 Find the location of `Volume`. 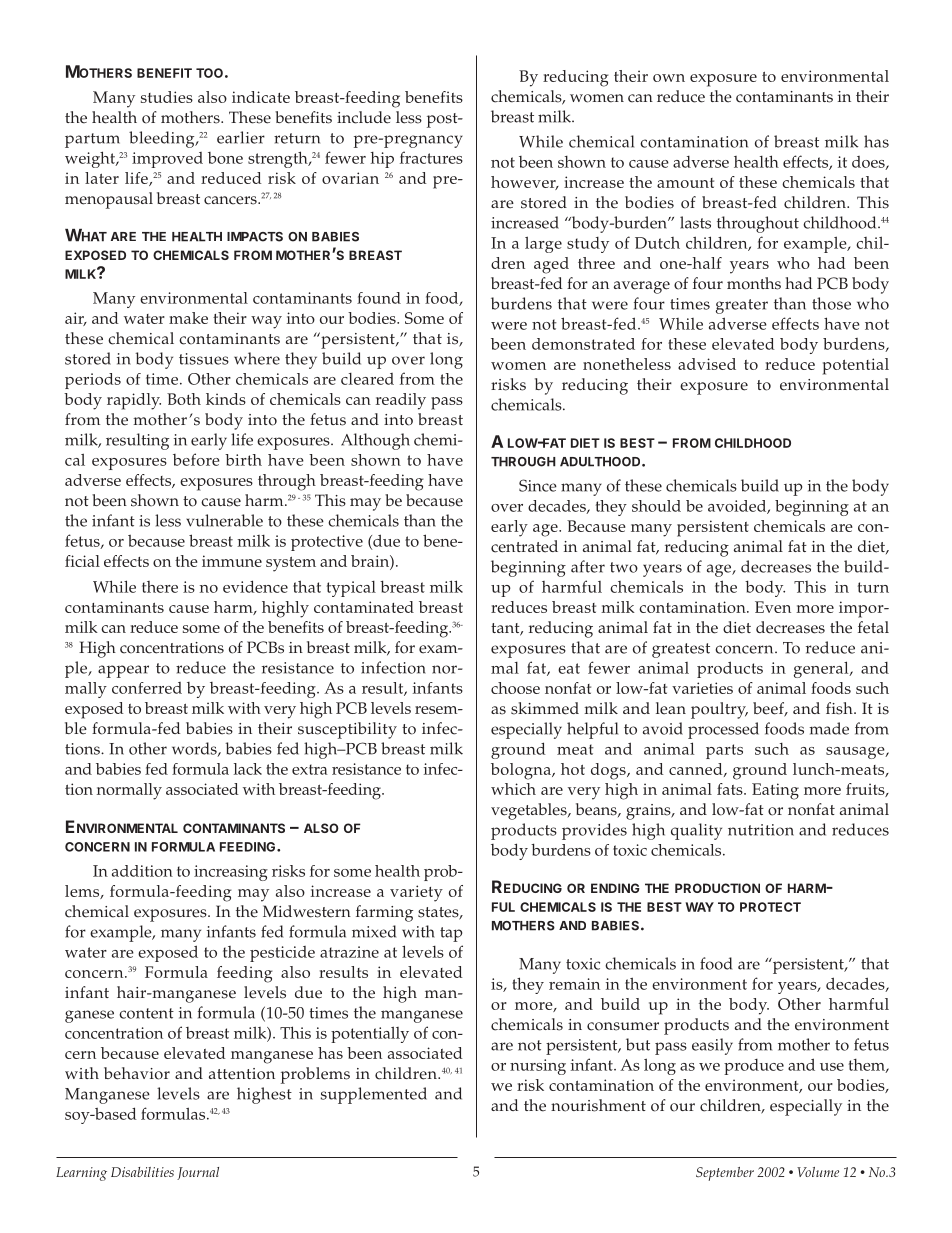

Volume is located at coordinates (818, 1172).
